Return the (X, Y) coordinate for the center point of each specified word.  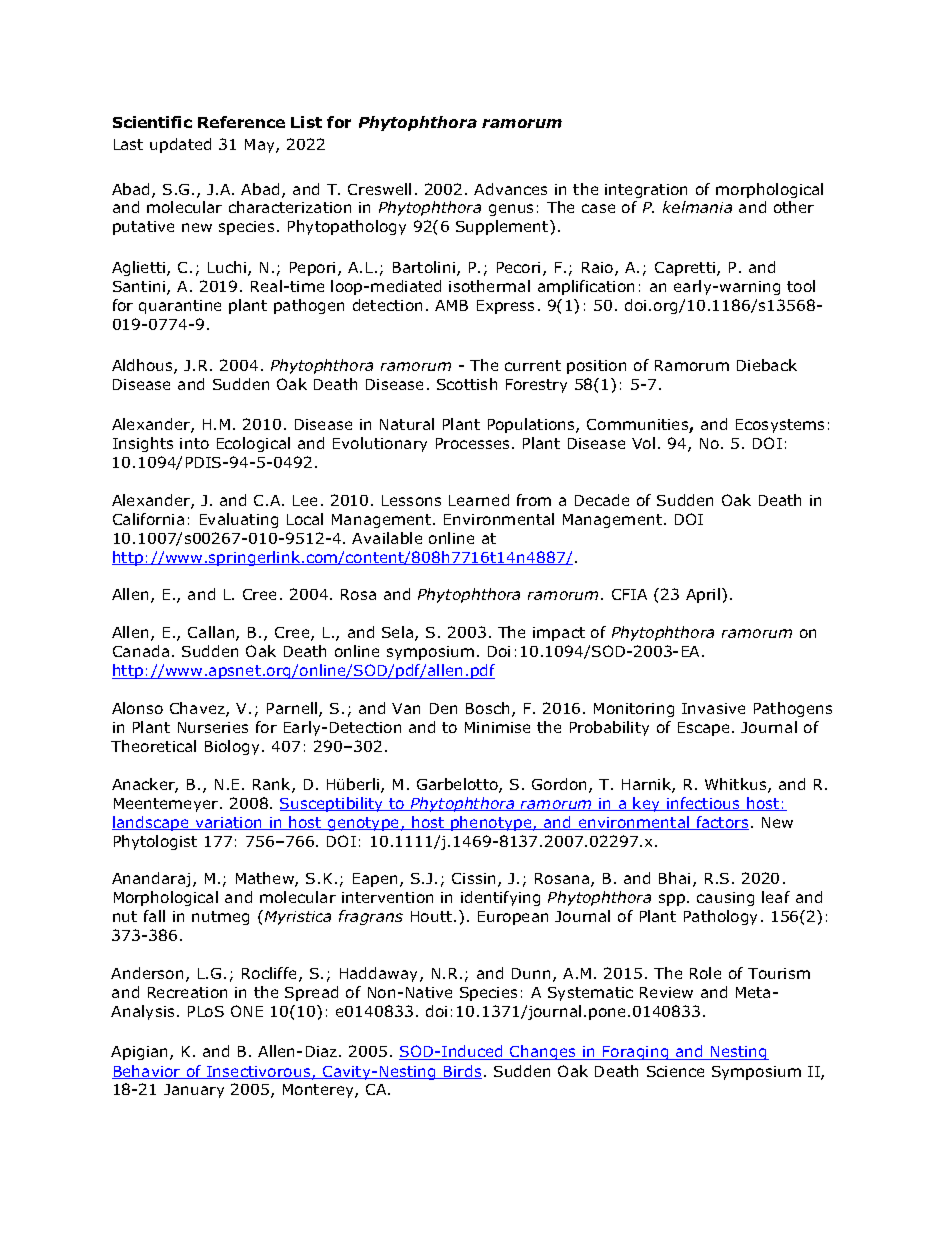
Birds (462, 1072)
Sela (399, 633)
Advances (510, 189)
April (703, 595)
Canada (141, 651)
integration (646, 191)
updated (180, 145)
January (194, 1091)
